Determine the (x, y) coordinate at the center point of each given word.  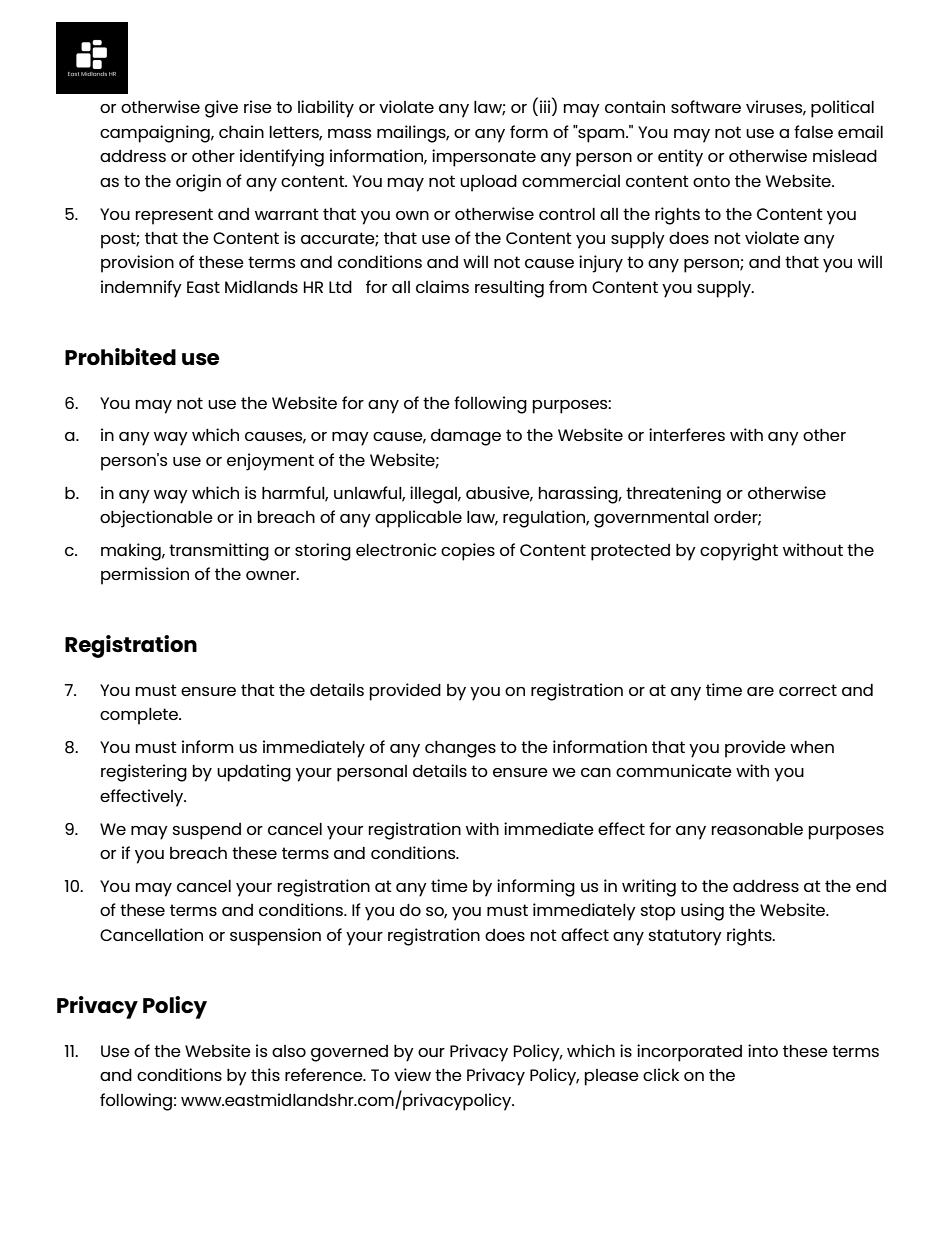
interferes (687, 434)
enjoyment (270, 462)
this (265, 1074)
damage (466, 437)
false (813, 131)
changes (460, 749)
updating (254, 773)
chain (241, 131)
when (812, 747)
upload (488, 183)
